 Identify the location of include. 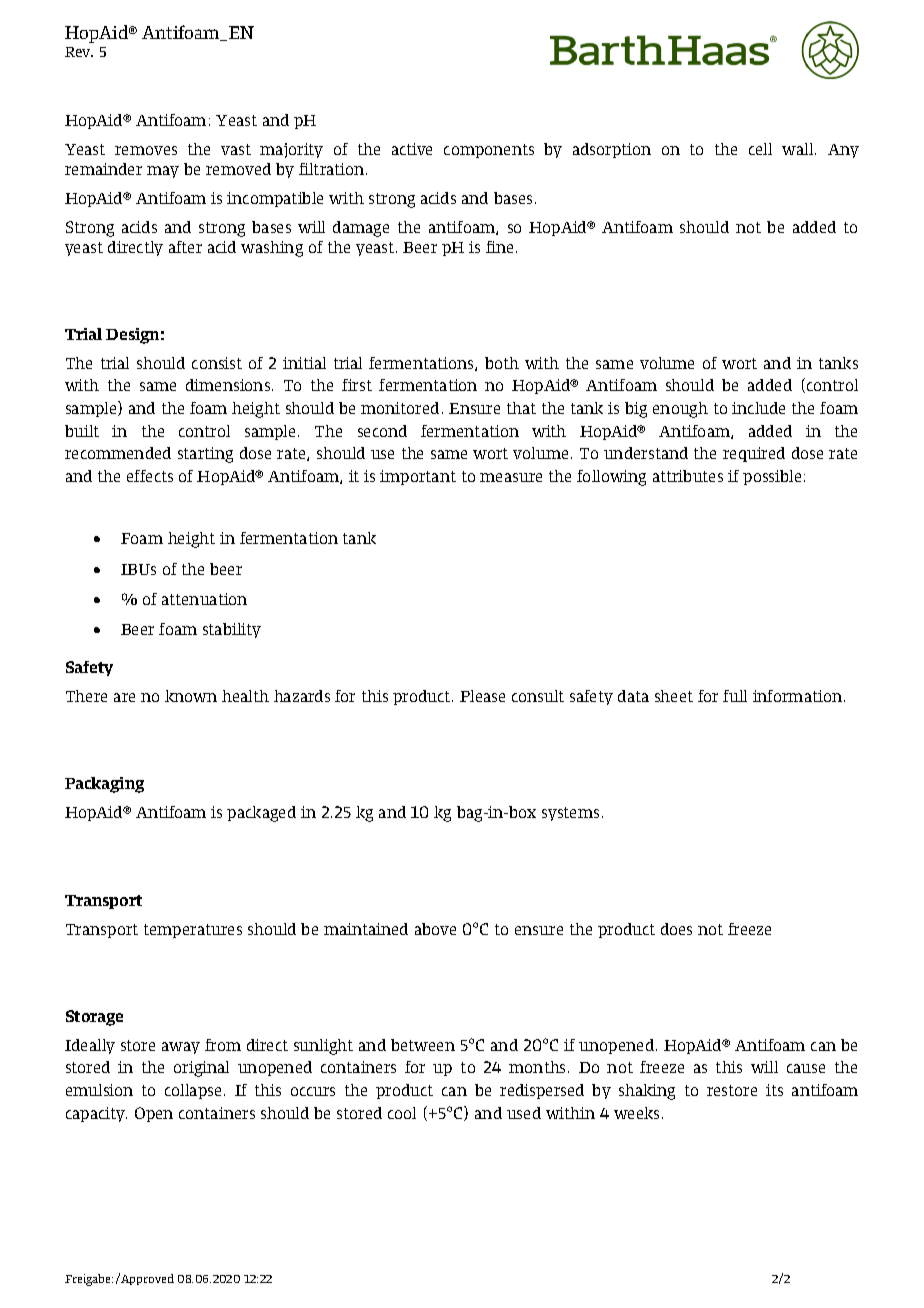
(758, 408).
